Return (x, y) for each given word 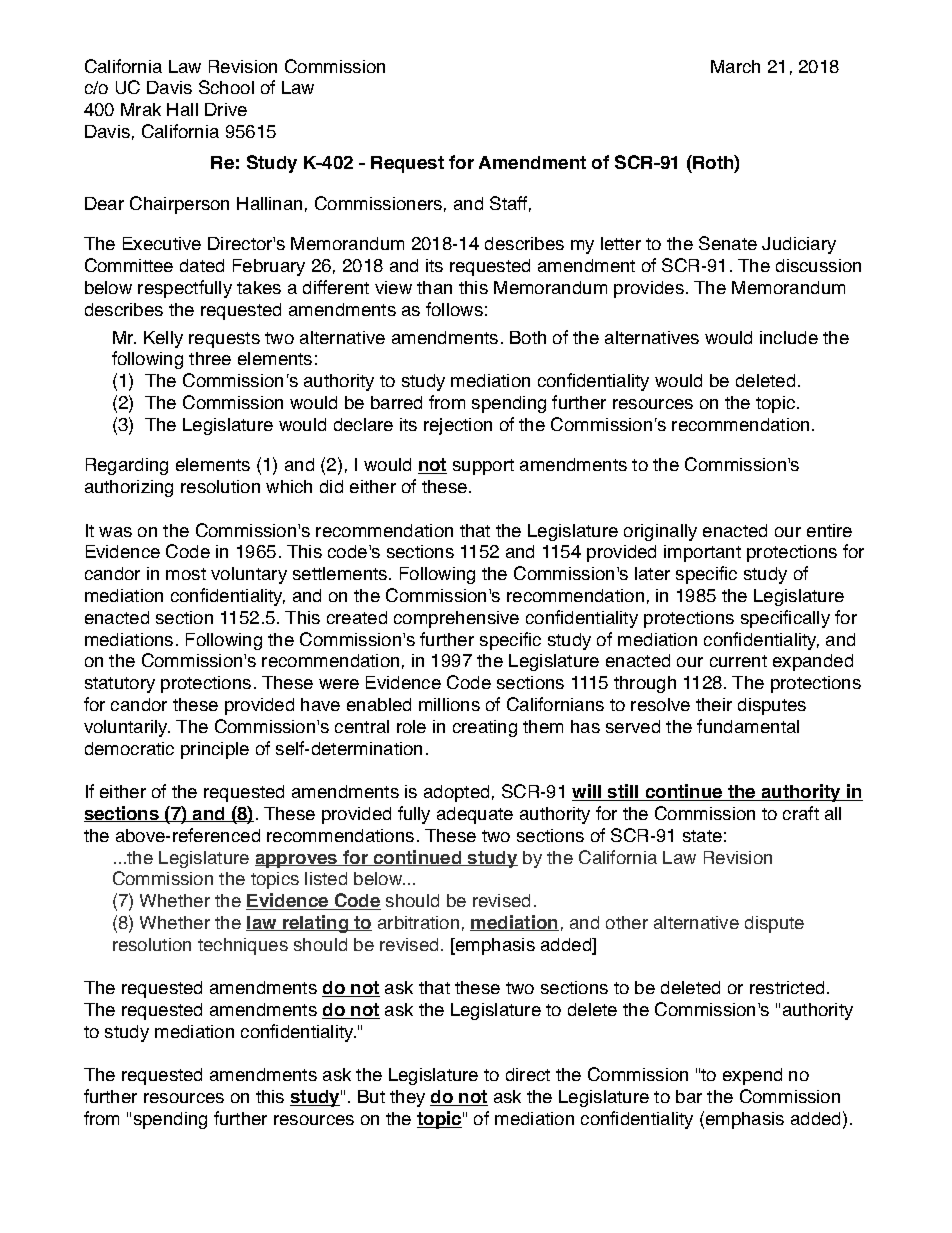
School (226, 87)
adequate (475, 815)
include (789, 337)
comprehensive (456, 619)
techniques (243, 946)
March (735, 66)
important (702, 553)
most (186, 574)
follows (454, 309)
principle (215, 750)
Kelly (163, 339)
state (702, 836)
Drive (226, 109)
